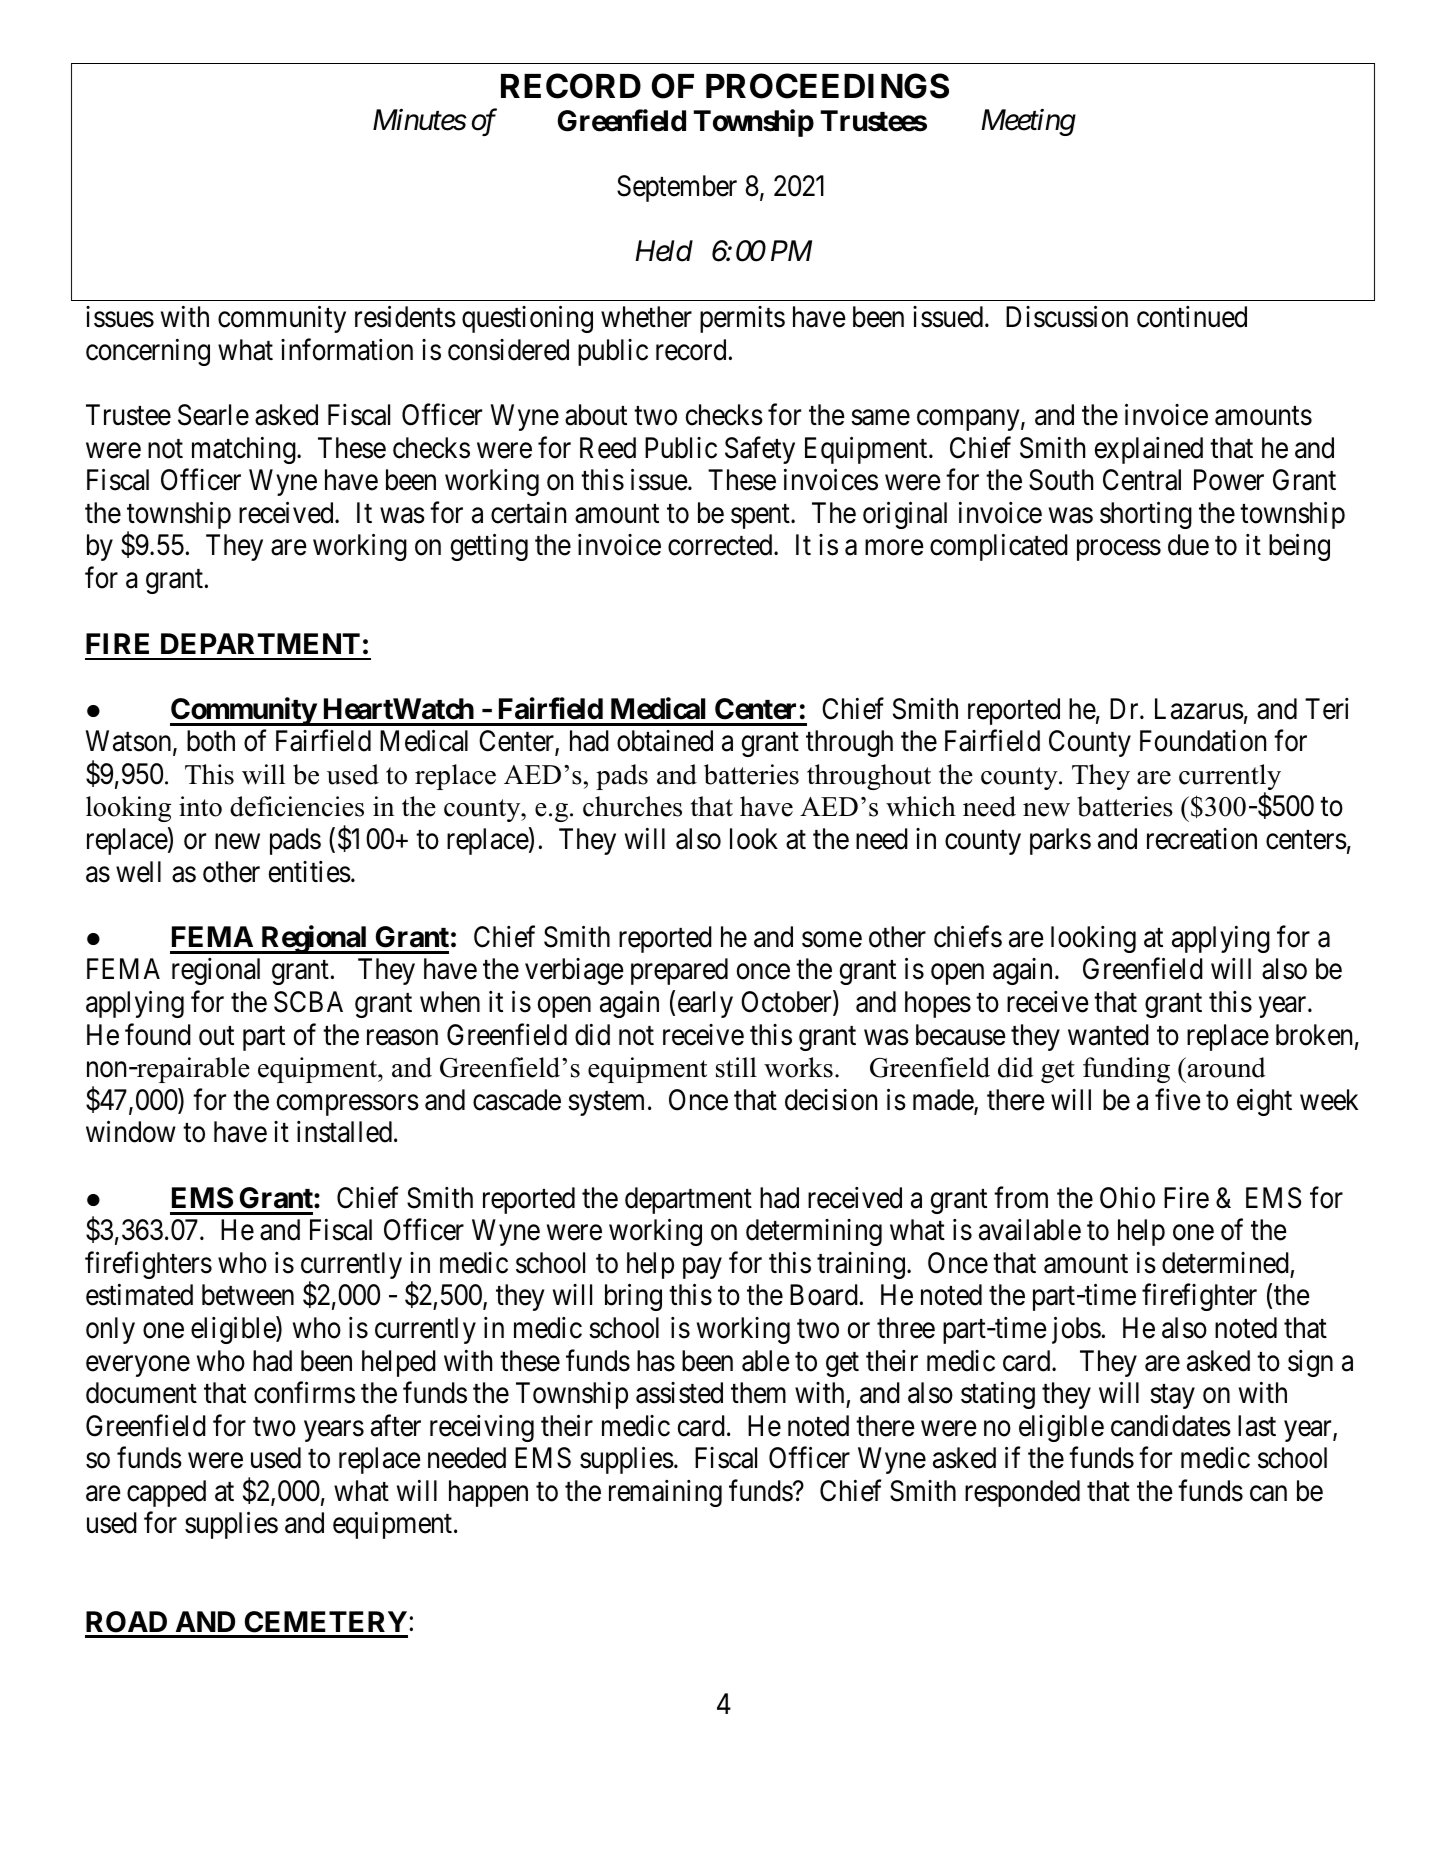 Image resolution: width=1446 pixels, height=1871 pixels. What do you see at coordinates (1192, 317) in the screenshot?
I see `continued` at bounding box center [1192, 317].
